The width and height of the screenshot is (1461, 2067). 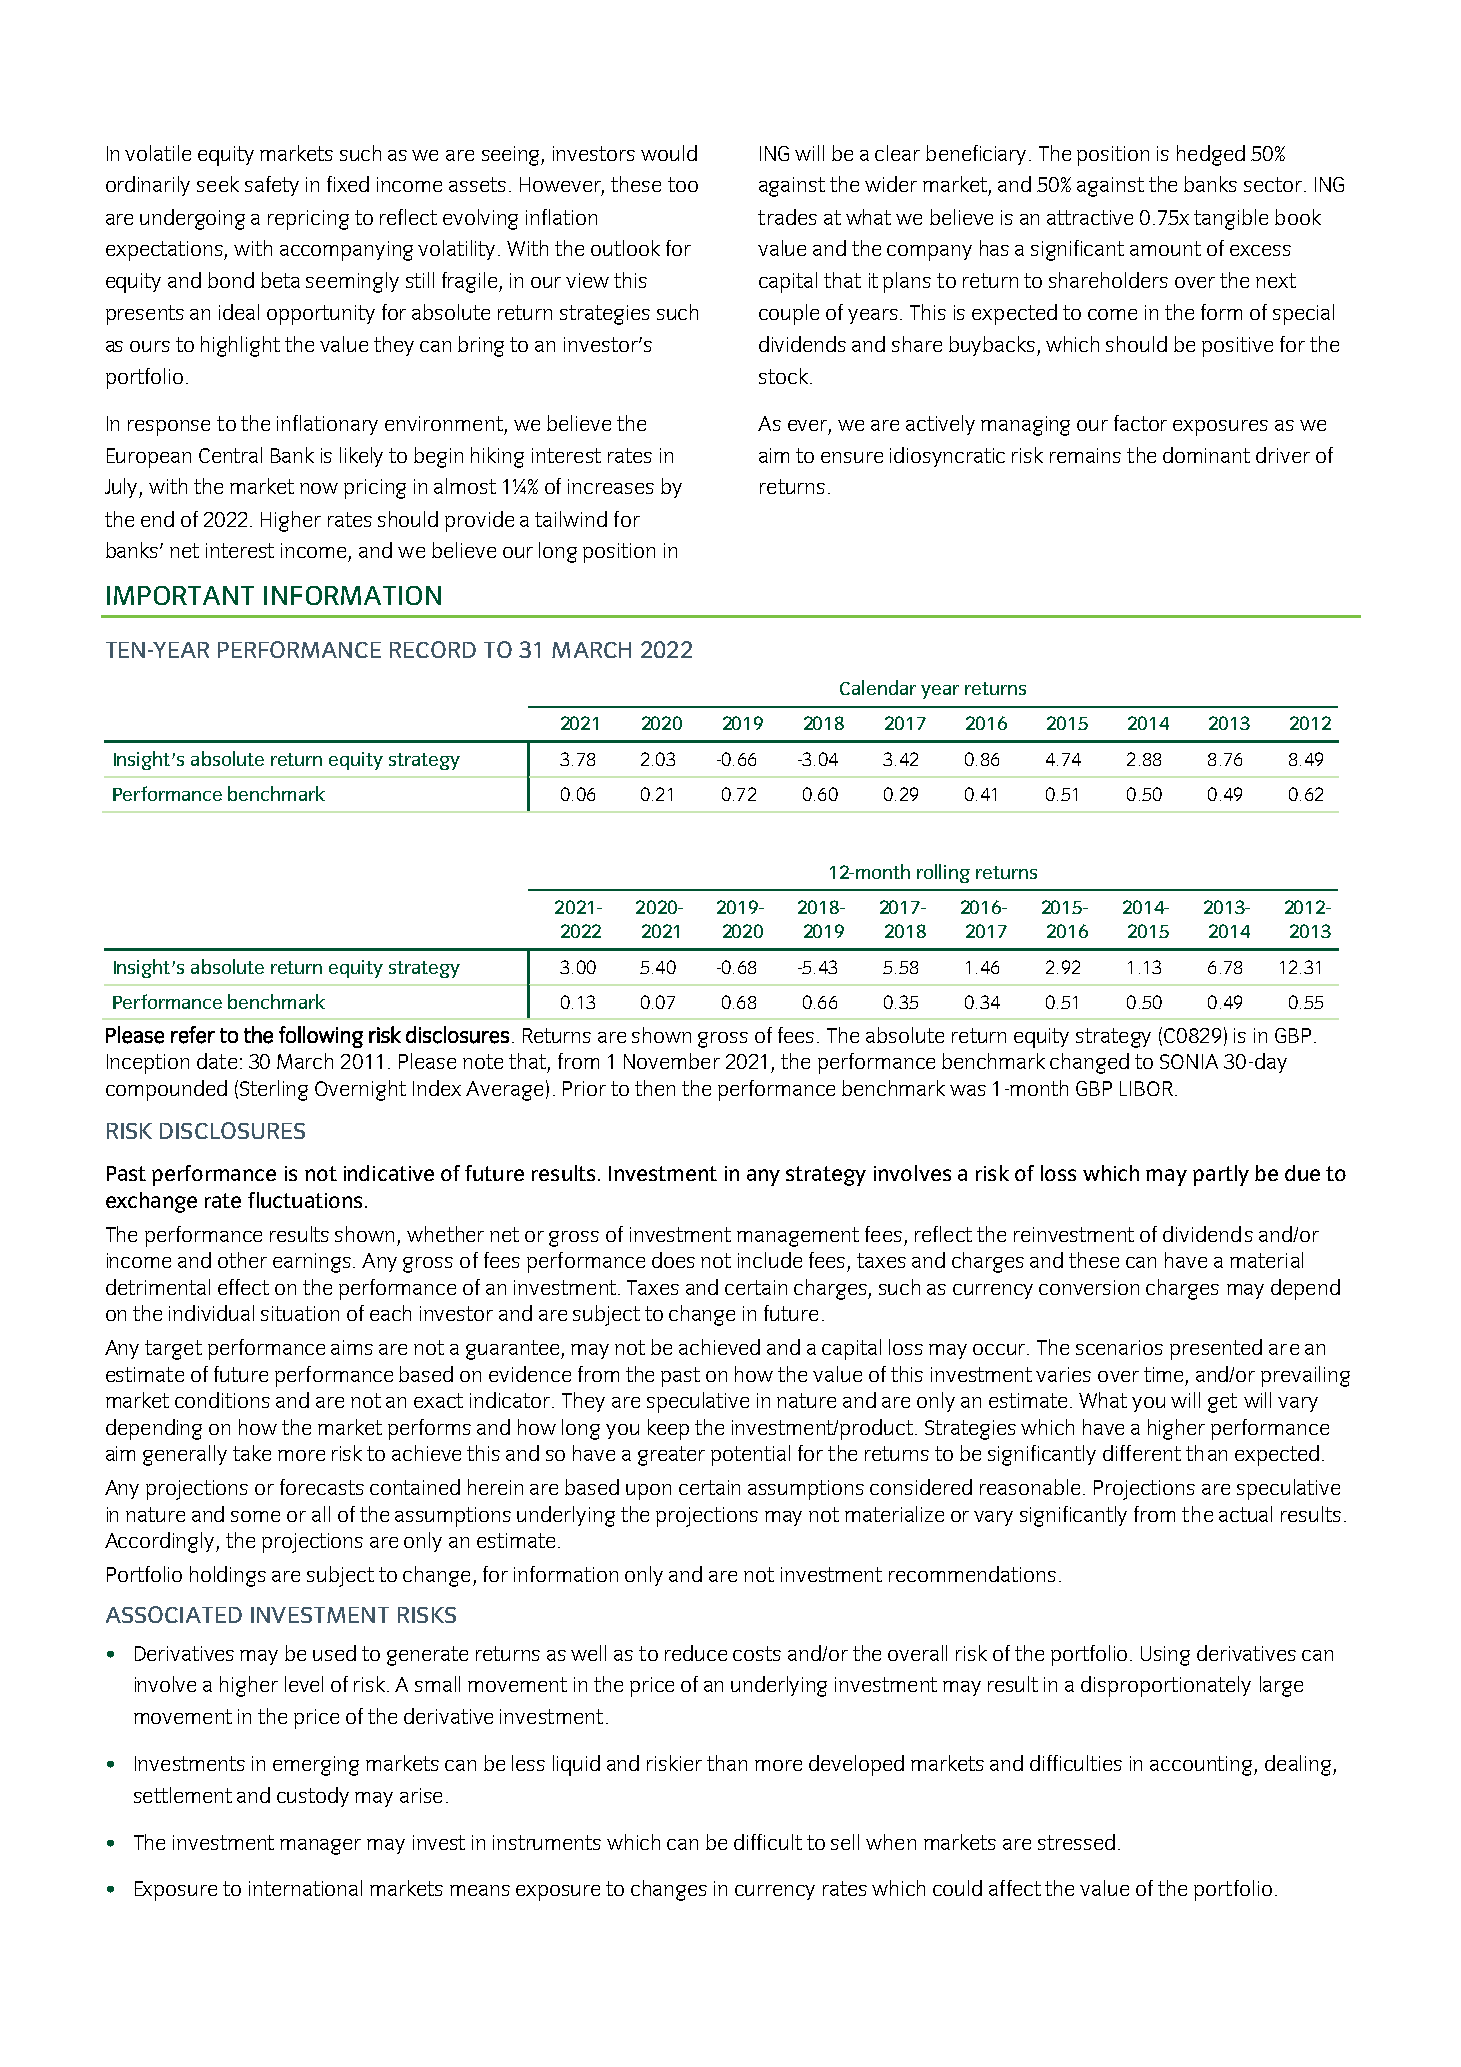 I want to click on November, so click(x=672, y=1061).
